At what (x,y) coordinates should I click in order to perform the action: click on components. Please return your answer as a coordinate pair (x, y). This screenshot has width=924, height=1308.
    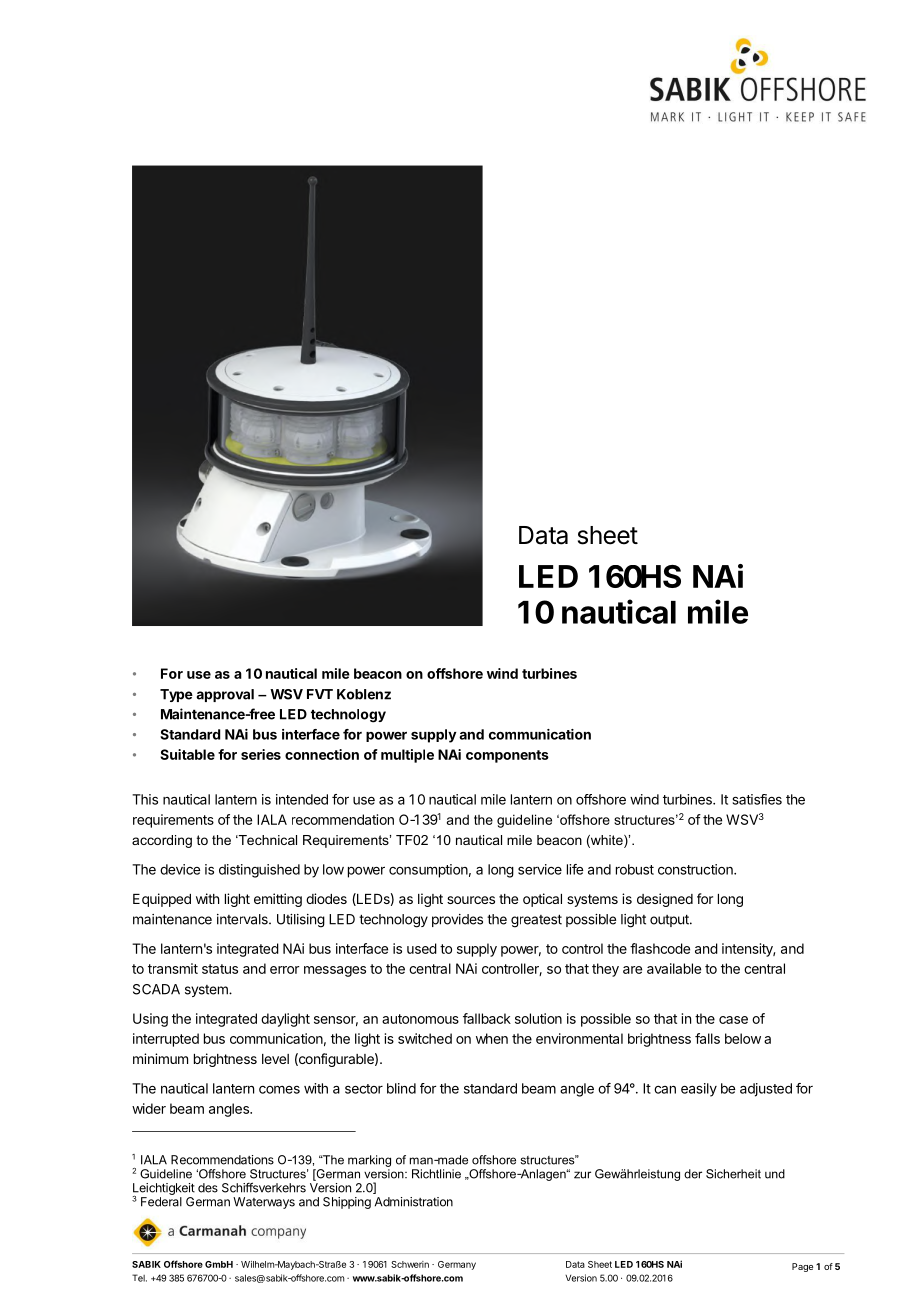
    Looking at the image, I should click on (507, 756).
